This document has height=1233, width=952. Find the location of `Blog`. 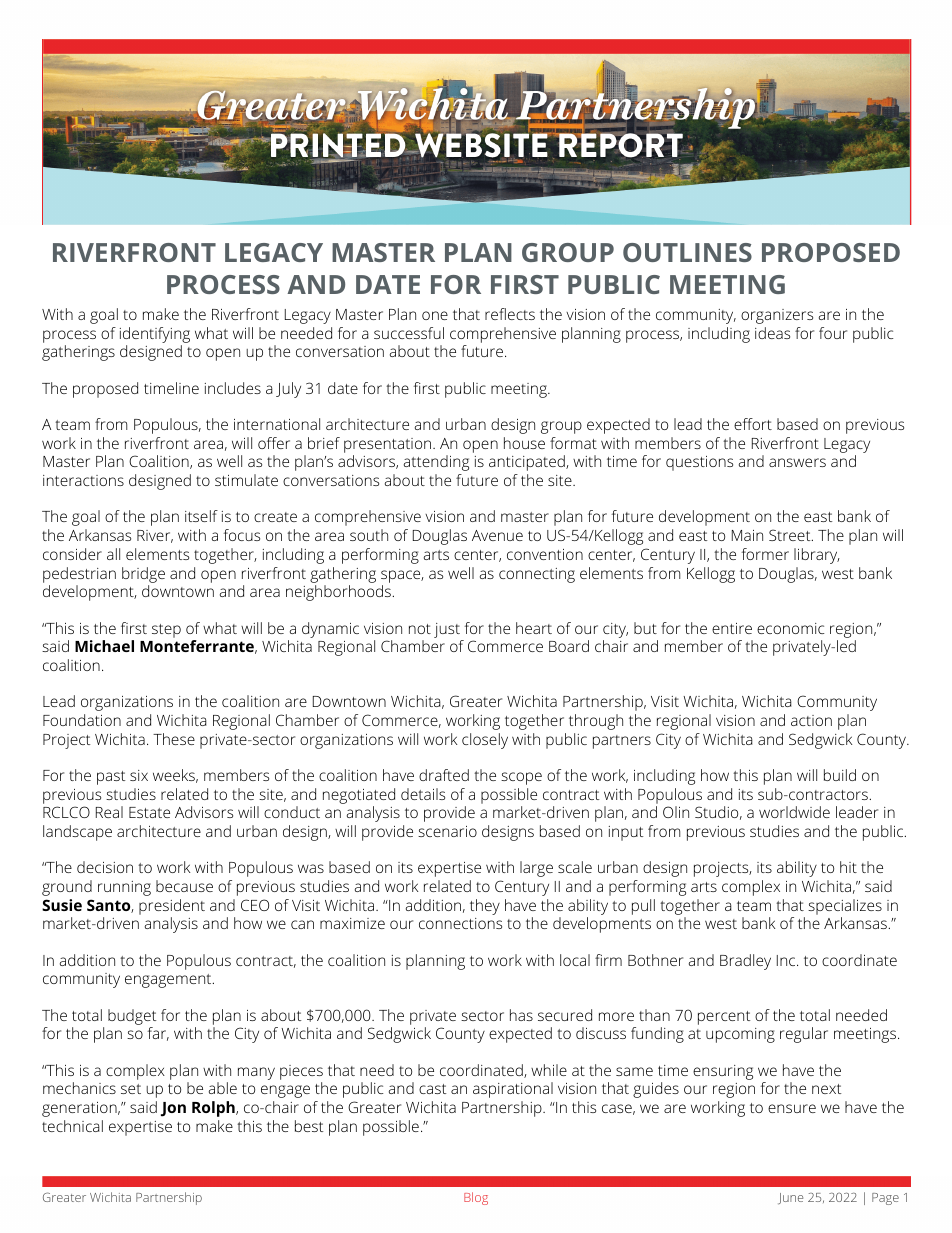

Blog is located at coordinates (476, 1198).
